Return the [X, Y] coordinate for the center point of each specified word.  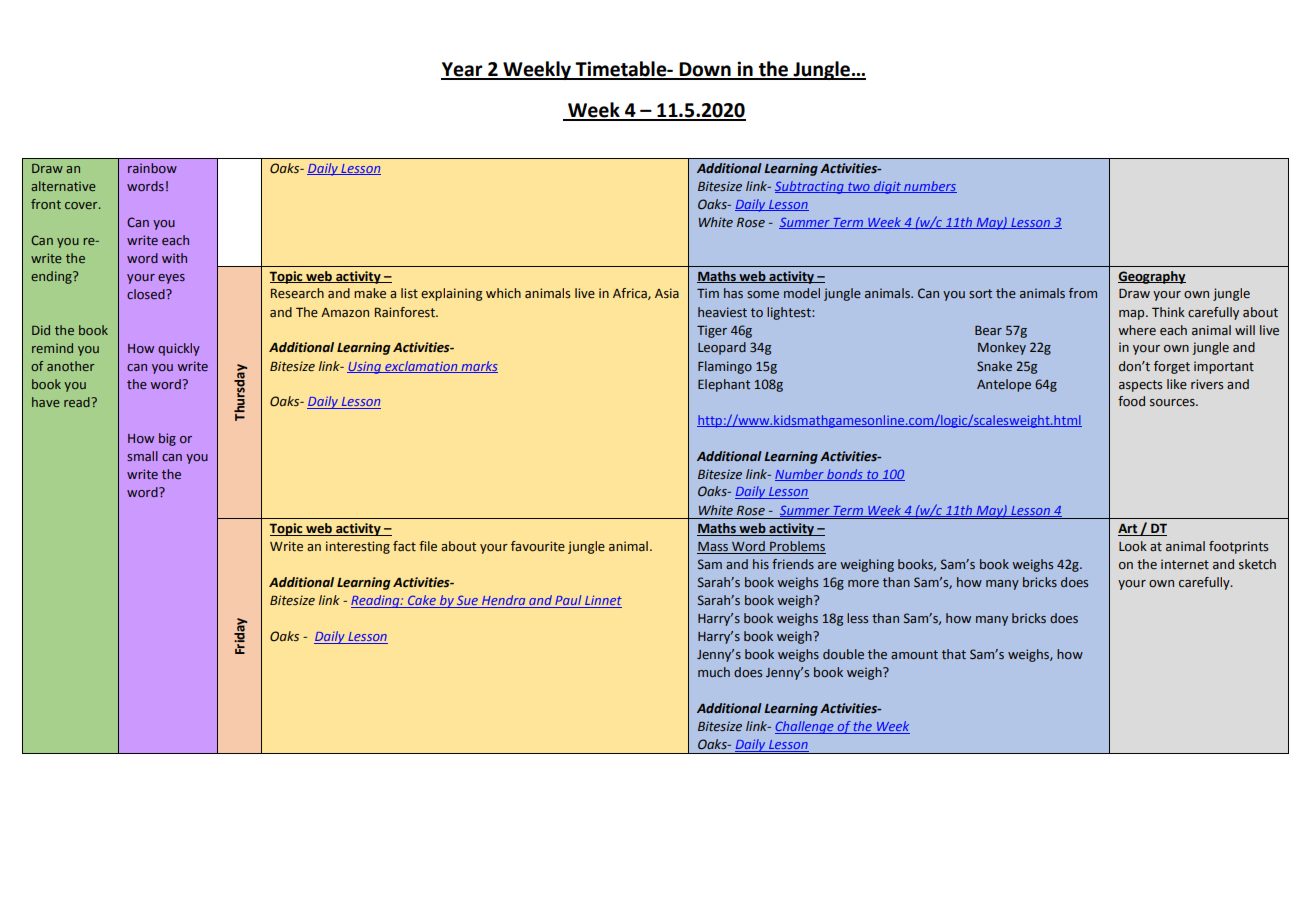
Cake [421, 601]
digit [887, 187]
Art [1129, 530]
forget [1172, 367]
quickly [179, 349]
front [46, 204]
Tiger [712, 331]
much [714, 672]
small [142, 456]
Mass [714, 548]
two [859, 187]
